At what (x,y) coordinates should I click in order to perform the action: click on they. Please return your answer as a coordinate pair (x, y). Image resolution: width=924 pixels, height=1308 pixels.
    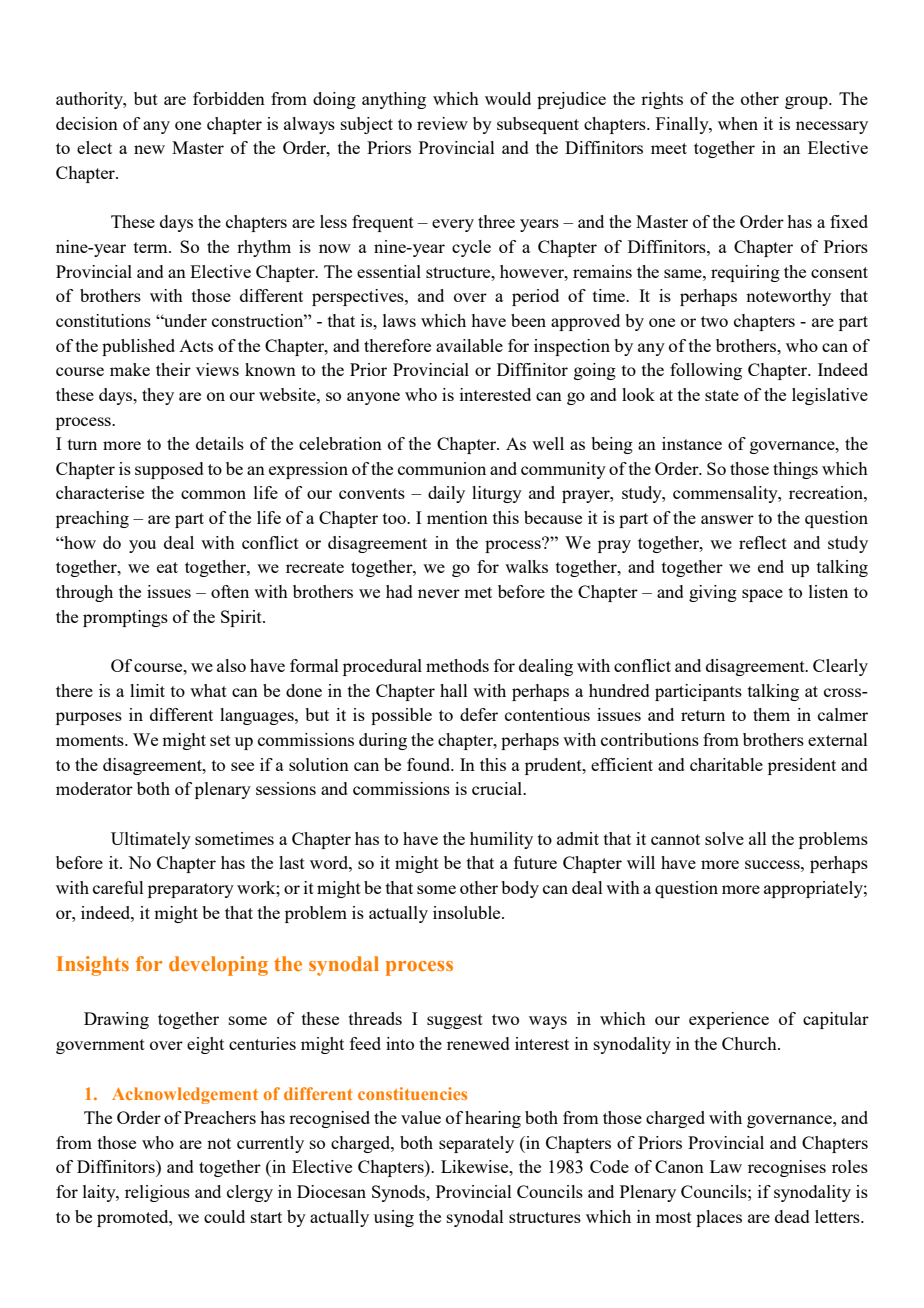
    Looking at the image, I should click on (158, 396).
